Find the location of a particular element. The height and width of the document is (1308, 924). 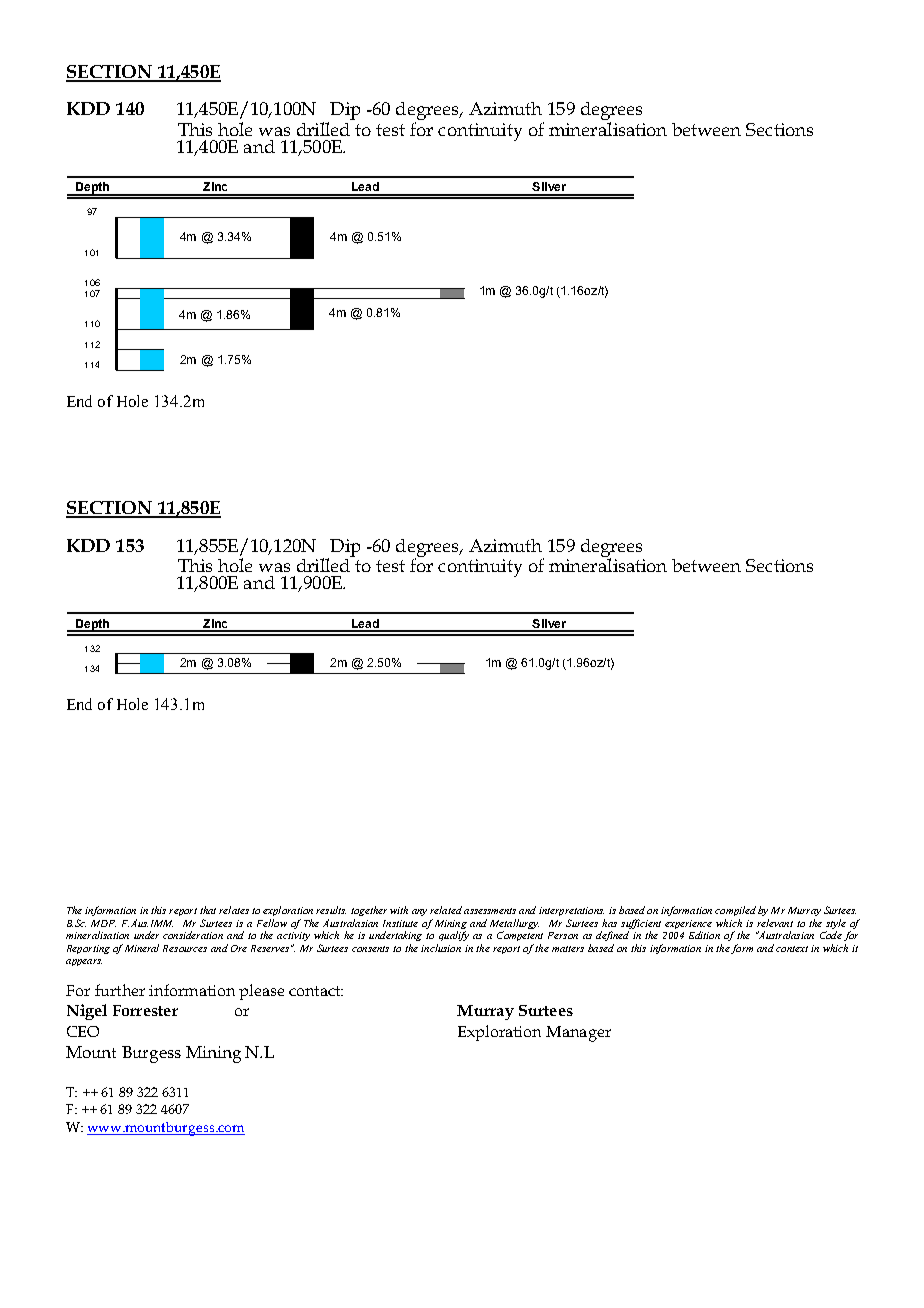

Manager is located at coordinates (578, 1034).
